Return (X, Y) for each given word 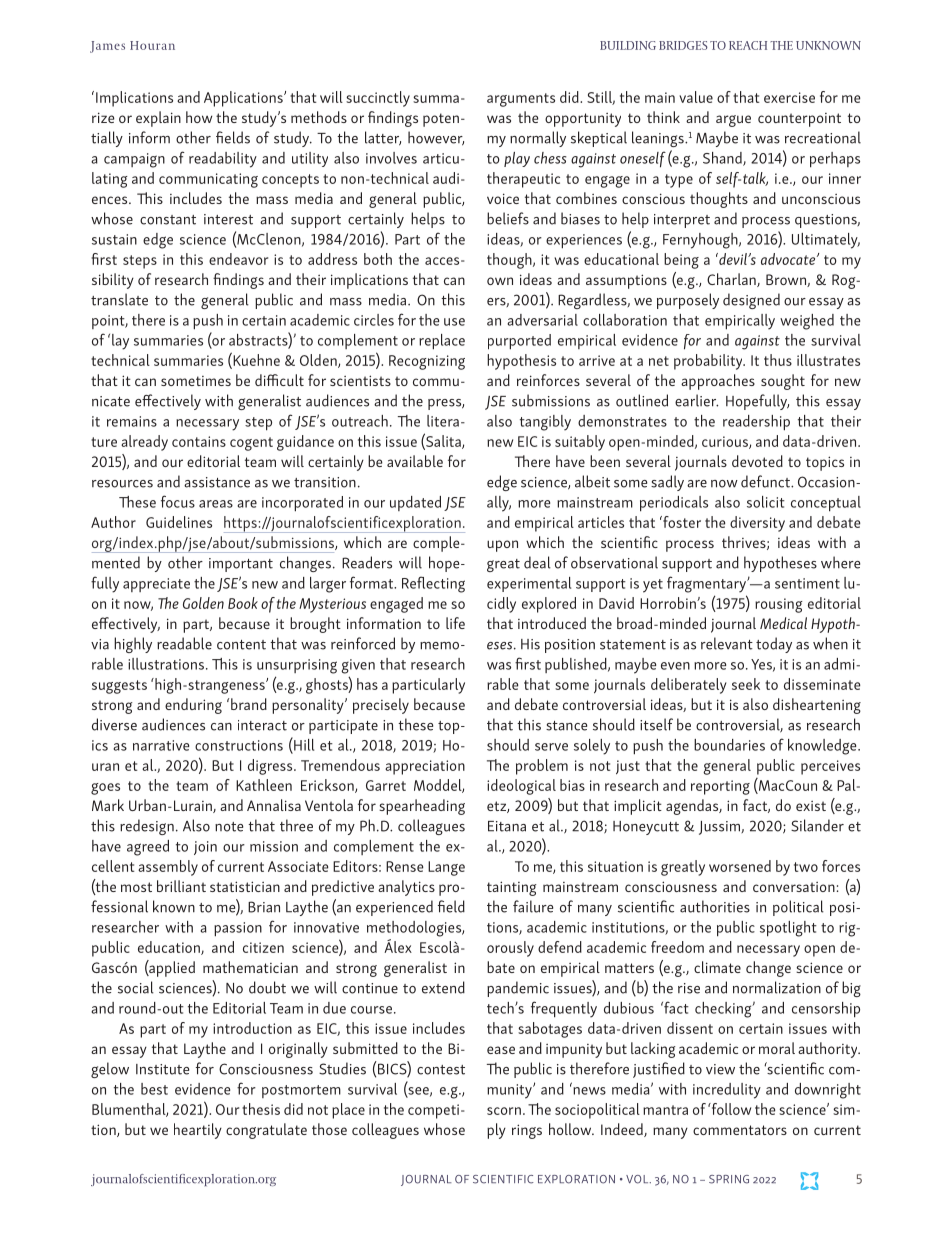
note (229, 827)
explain (158, 119)
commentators (740, 1130)
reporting (720, 787)
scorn (504, 1111)
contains (199, 441)
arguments (521, 100)
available (415, 461)
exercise (789, 97)
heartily (198, 1131)
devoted (757, 461)
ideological (521, 787)
